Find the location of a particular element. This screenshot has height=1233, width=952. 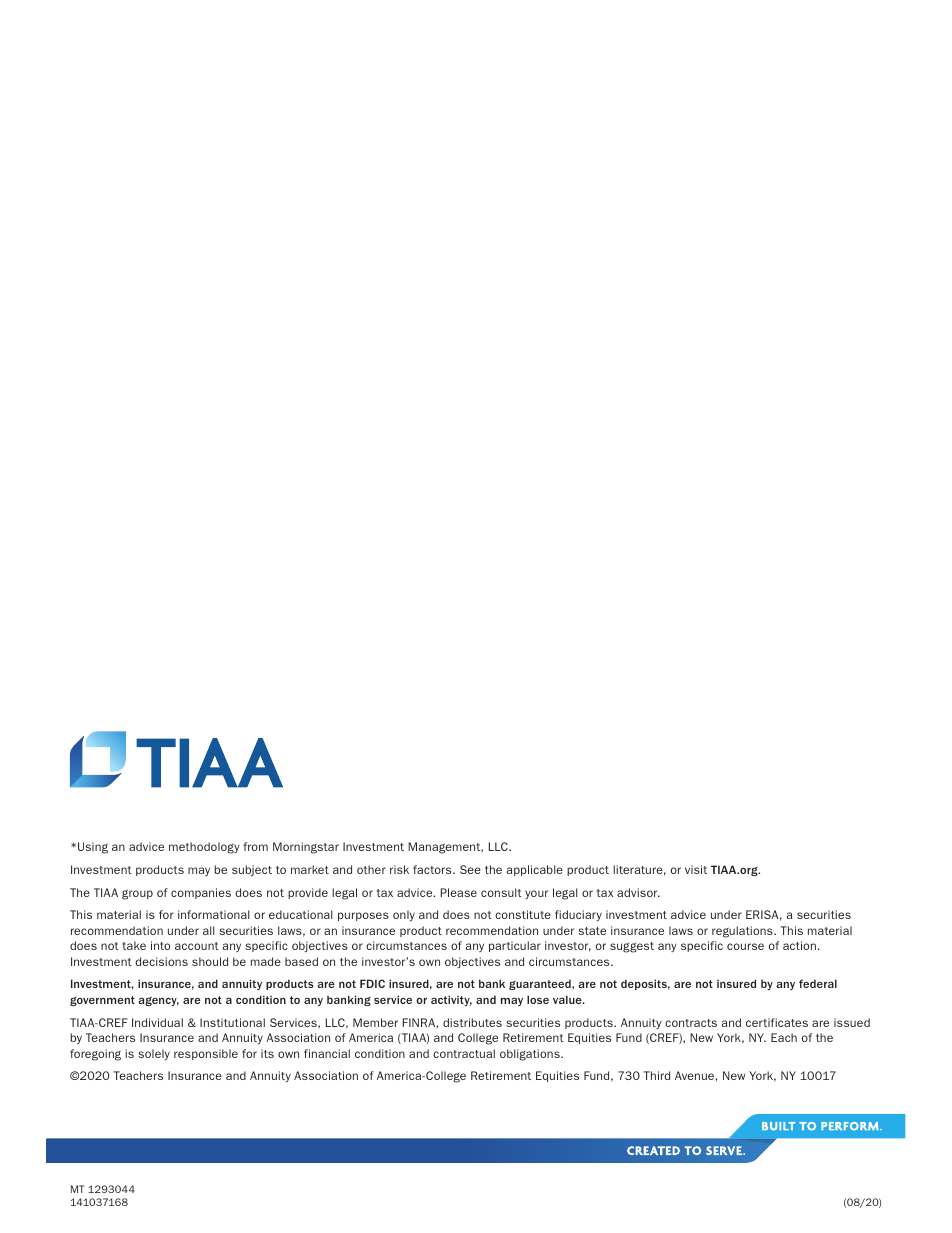

course is located at coordinates (745, 946).
